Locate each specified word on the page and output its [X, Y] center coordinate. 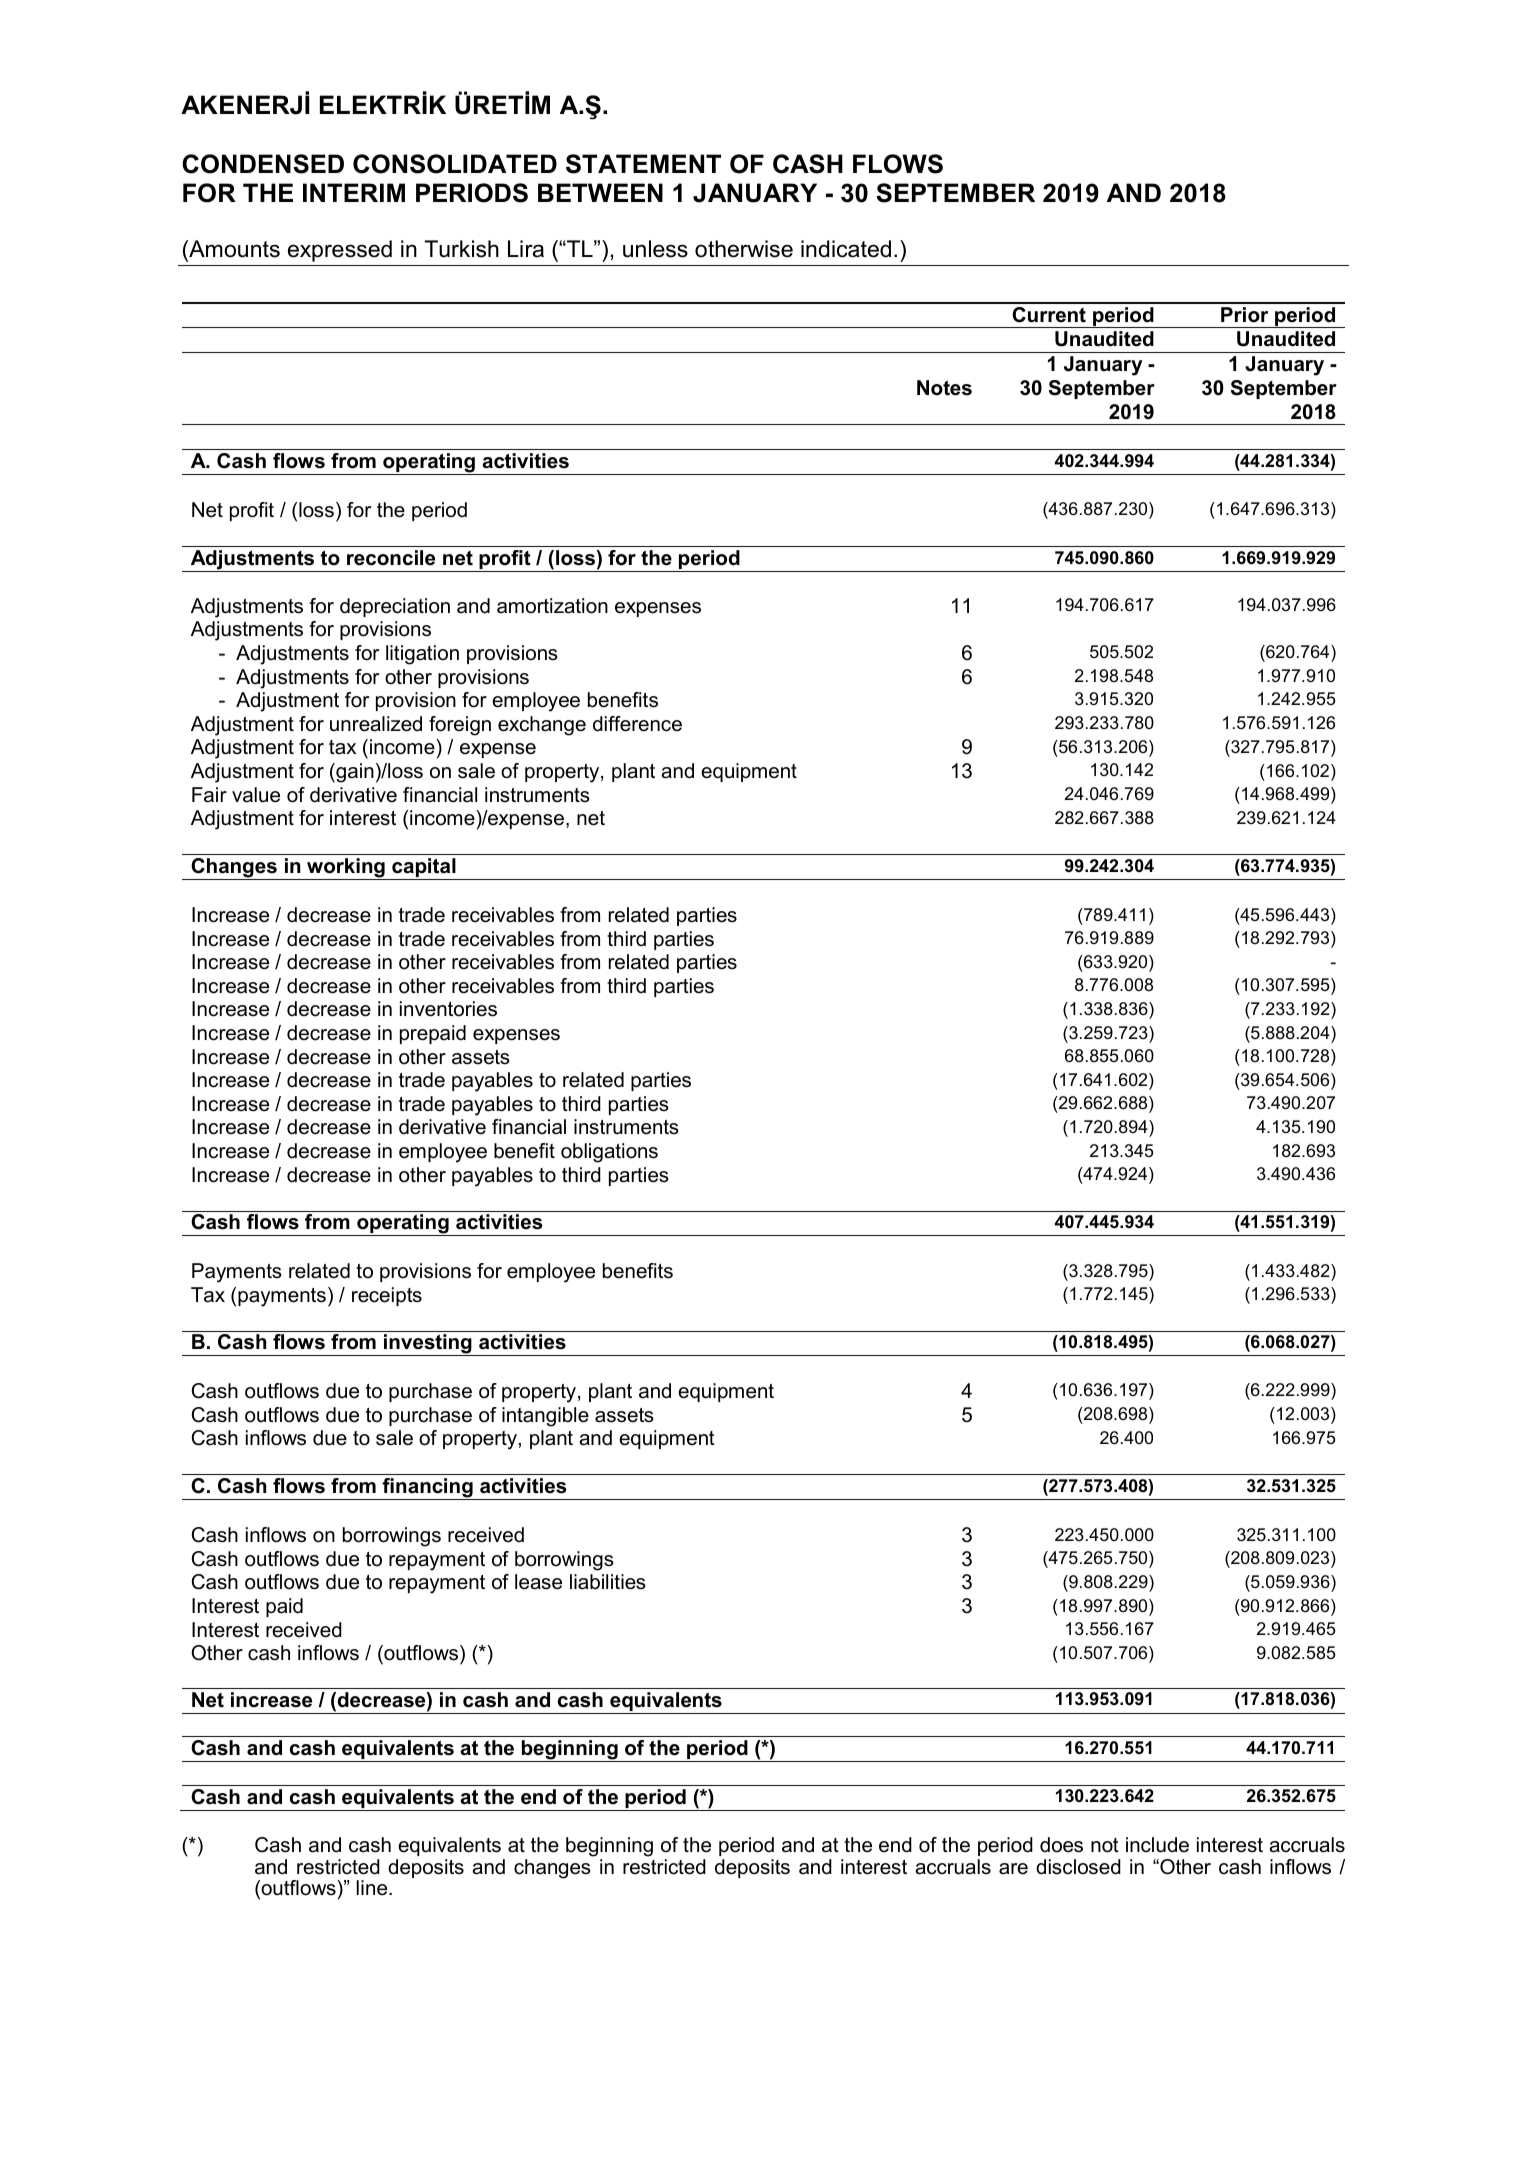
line [373, 1888]
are [1013, 1869]
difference [637, 724]
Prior [1244, 315]
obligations [609, 1153]
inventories [448, 1009]
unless [655, 249]
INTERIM [354, 192]
